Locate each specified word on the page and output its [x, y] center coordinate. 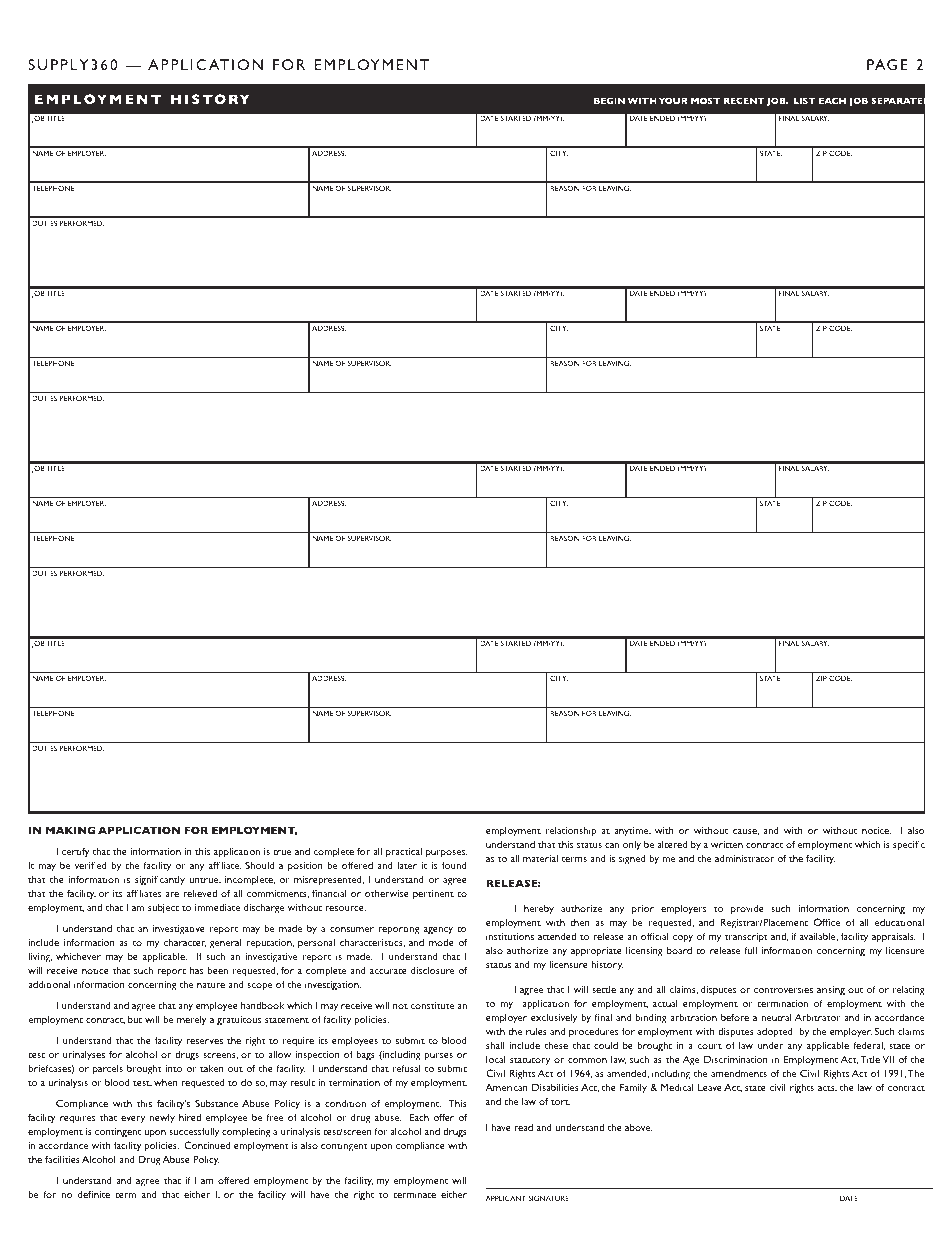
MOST [705, 100]
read [523, 1127]
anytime [632, 832]
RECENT [744, 100]
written [727, 844]
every [133, 1120]
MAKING [70, 830]
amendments [739, 1073]
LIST [804, 100]
